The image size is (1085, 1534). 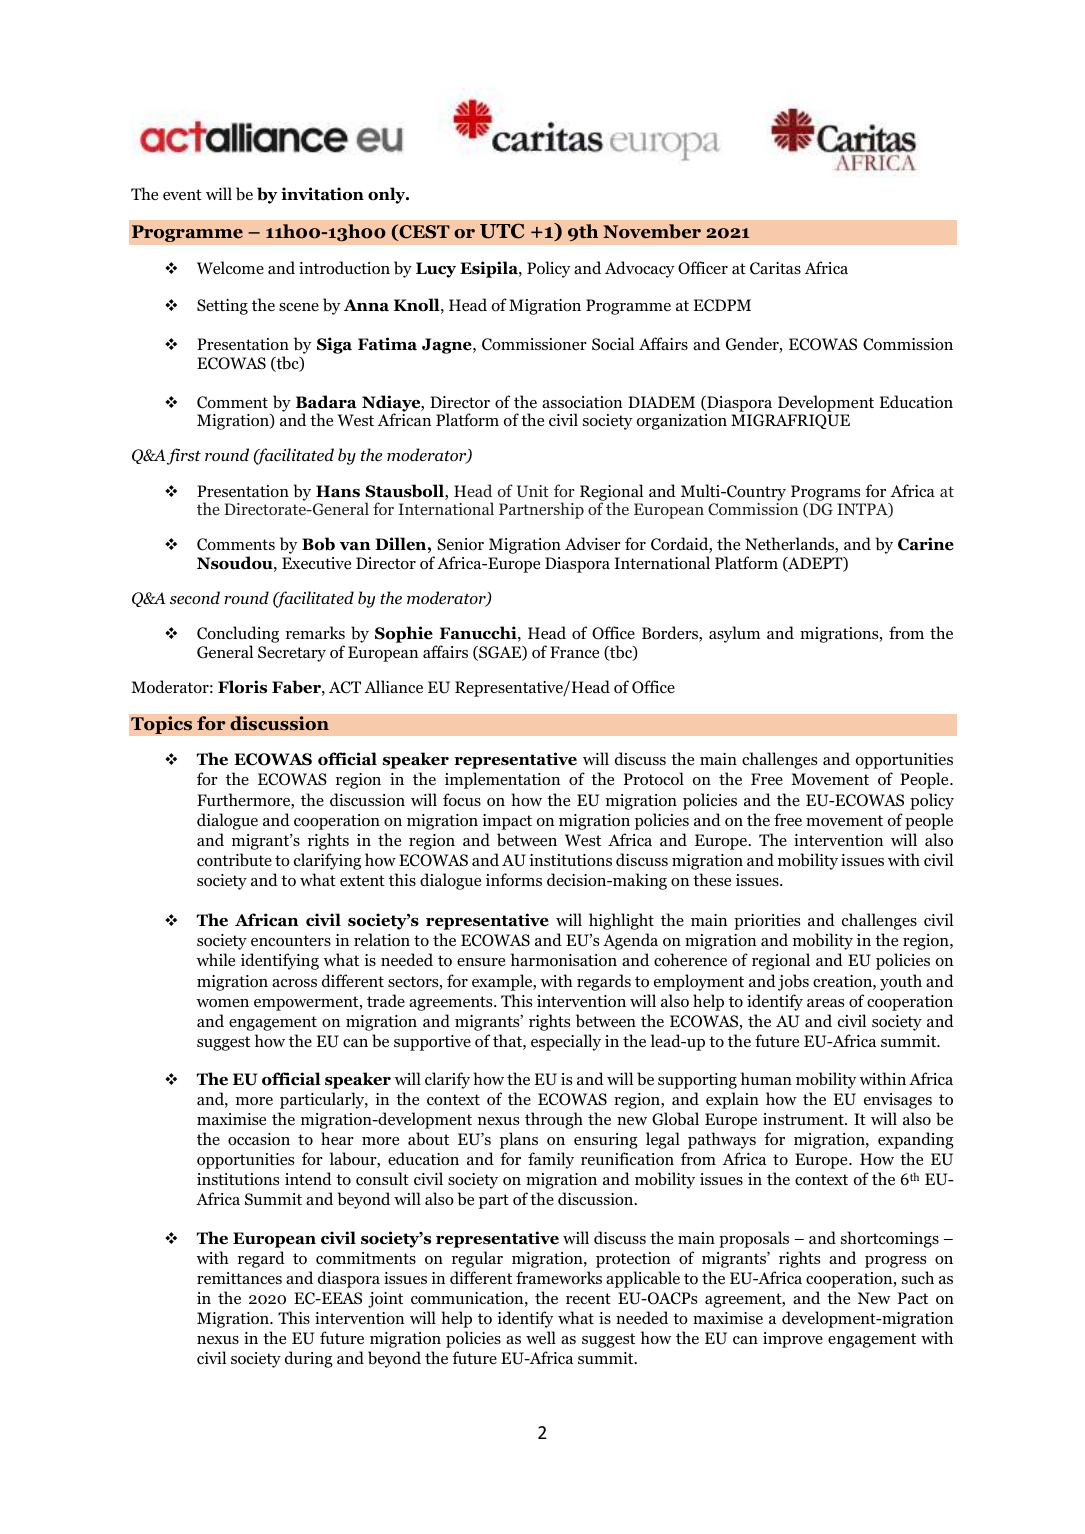 What do you see at coordinates (654, 779) in the image?
I see `Protocol` at bounding box center [654, 779].
